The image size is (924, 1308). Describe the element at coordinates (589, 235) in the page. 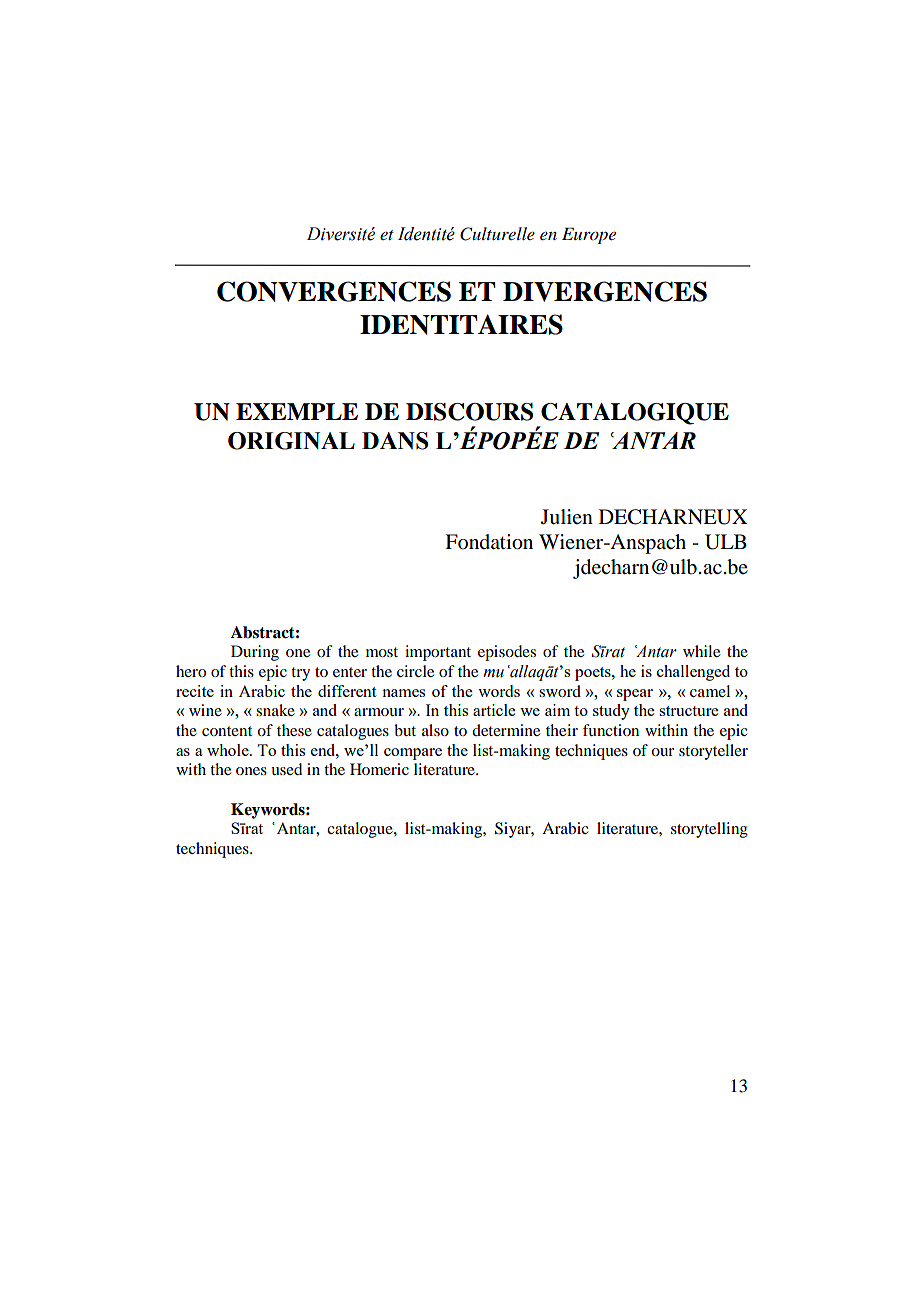

I see `Europe` at that location.
